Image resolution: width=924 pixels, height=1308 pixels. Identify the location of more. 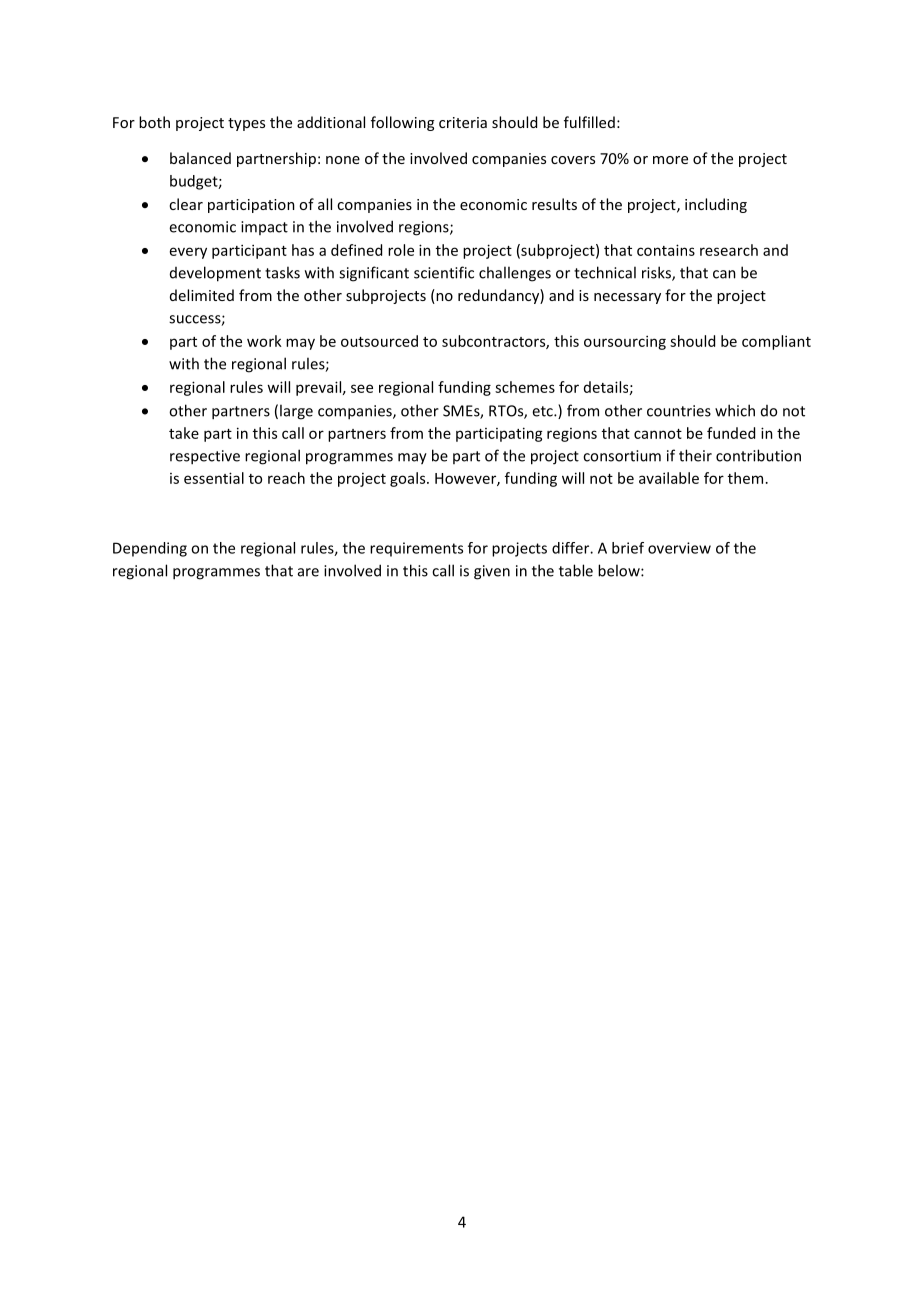
(670, 160).
